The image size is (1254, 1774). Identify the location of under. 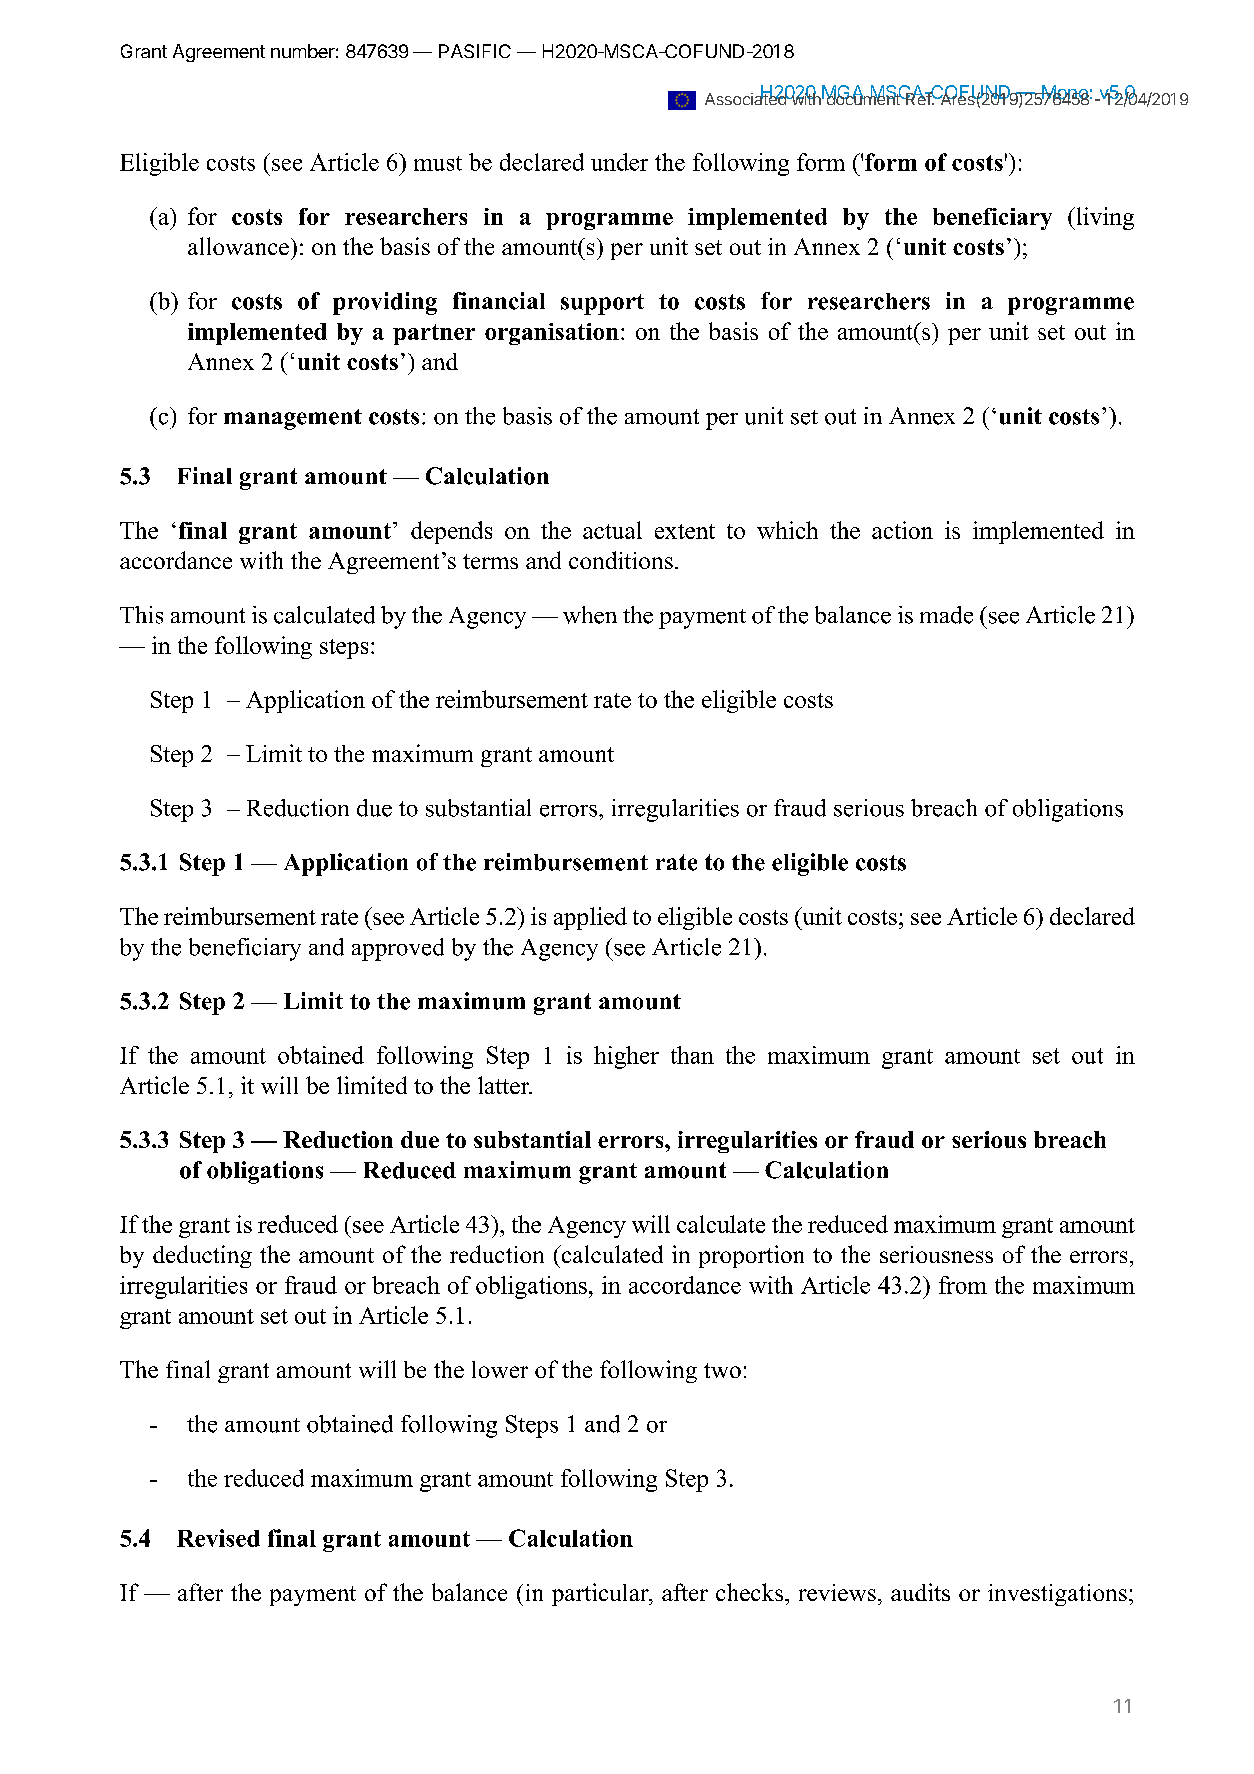
(619, 162).
